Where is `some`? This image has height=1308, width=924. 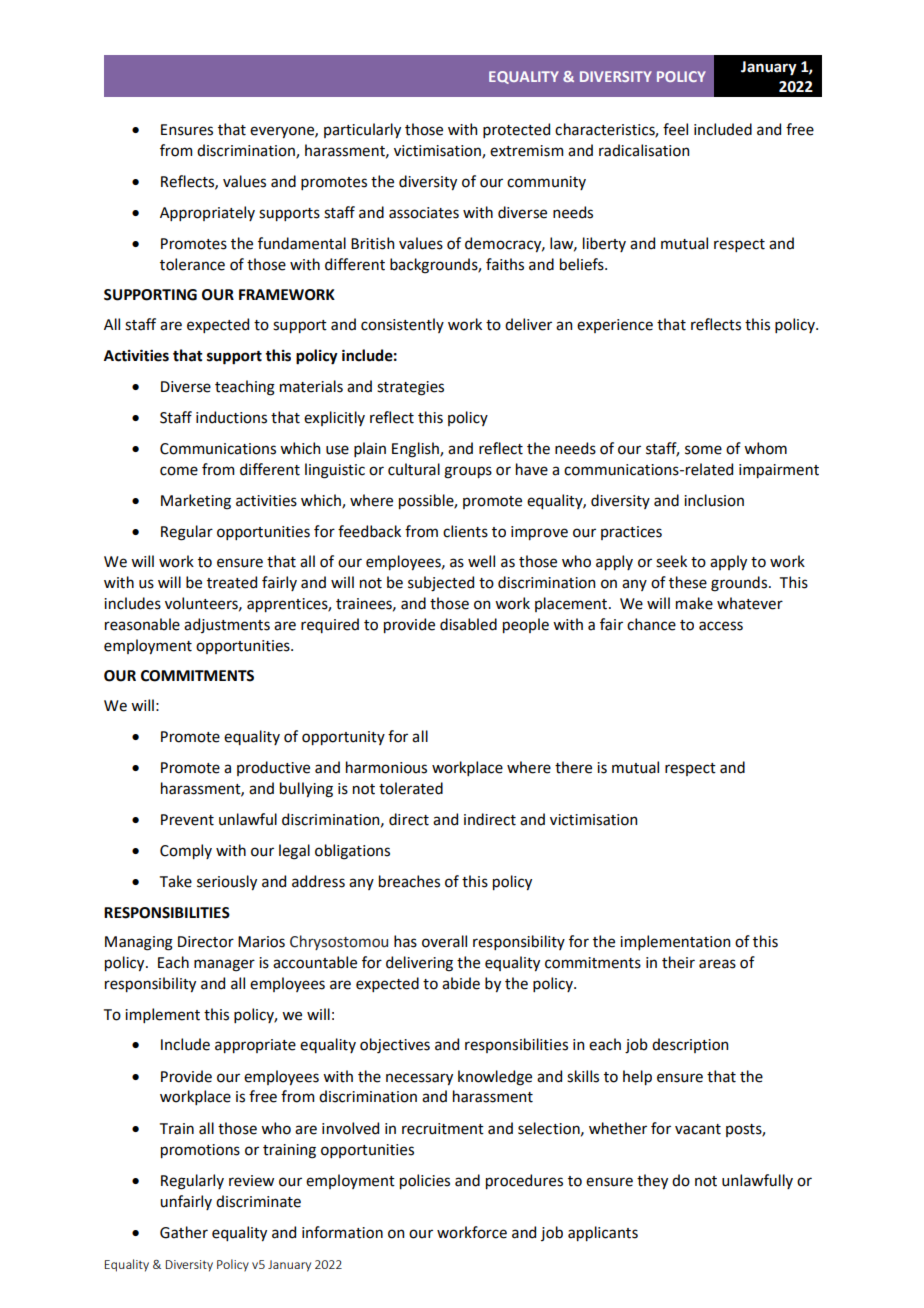 some is located at coordinates (703, 450).
